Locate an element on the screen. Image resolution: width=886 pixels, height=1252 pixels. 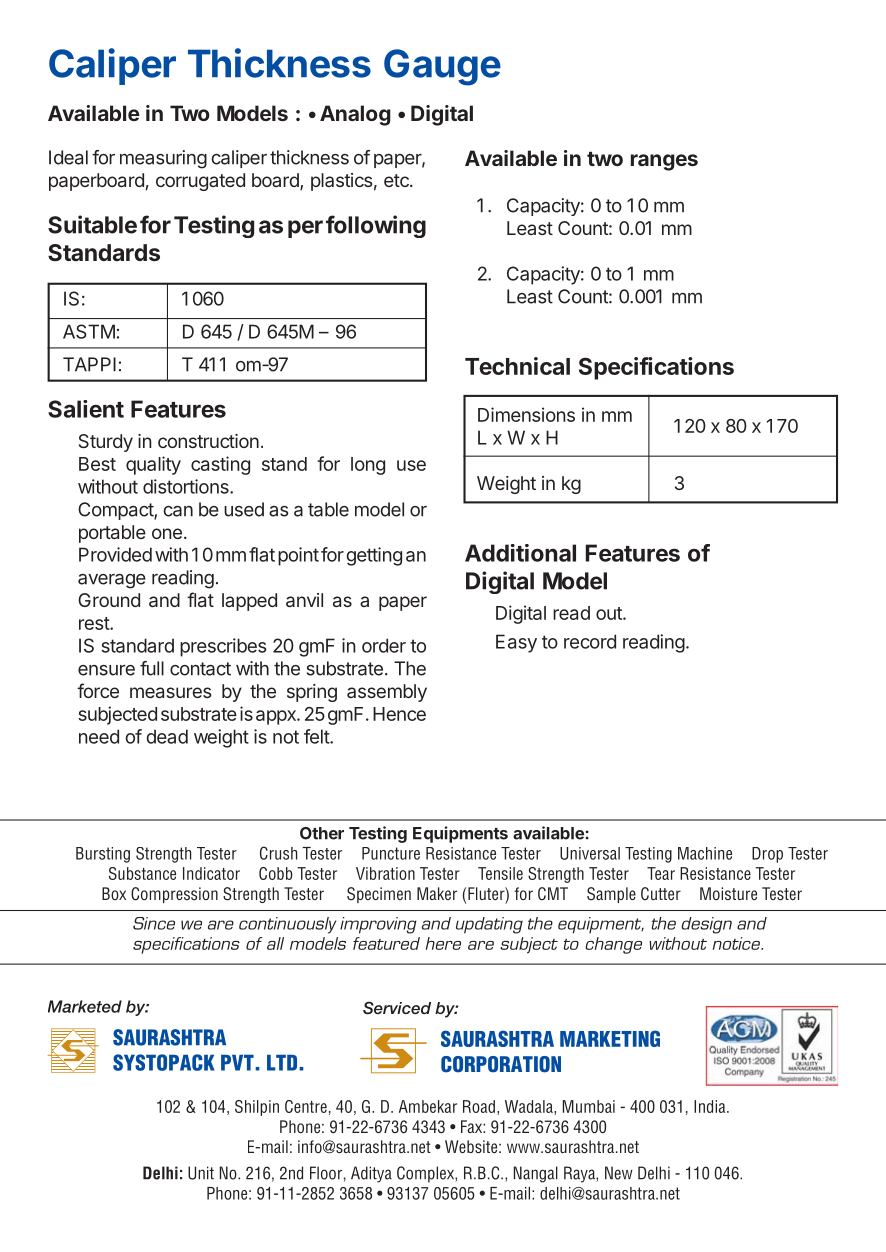
order is located at coordinates (384, 645).
